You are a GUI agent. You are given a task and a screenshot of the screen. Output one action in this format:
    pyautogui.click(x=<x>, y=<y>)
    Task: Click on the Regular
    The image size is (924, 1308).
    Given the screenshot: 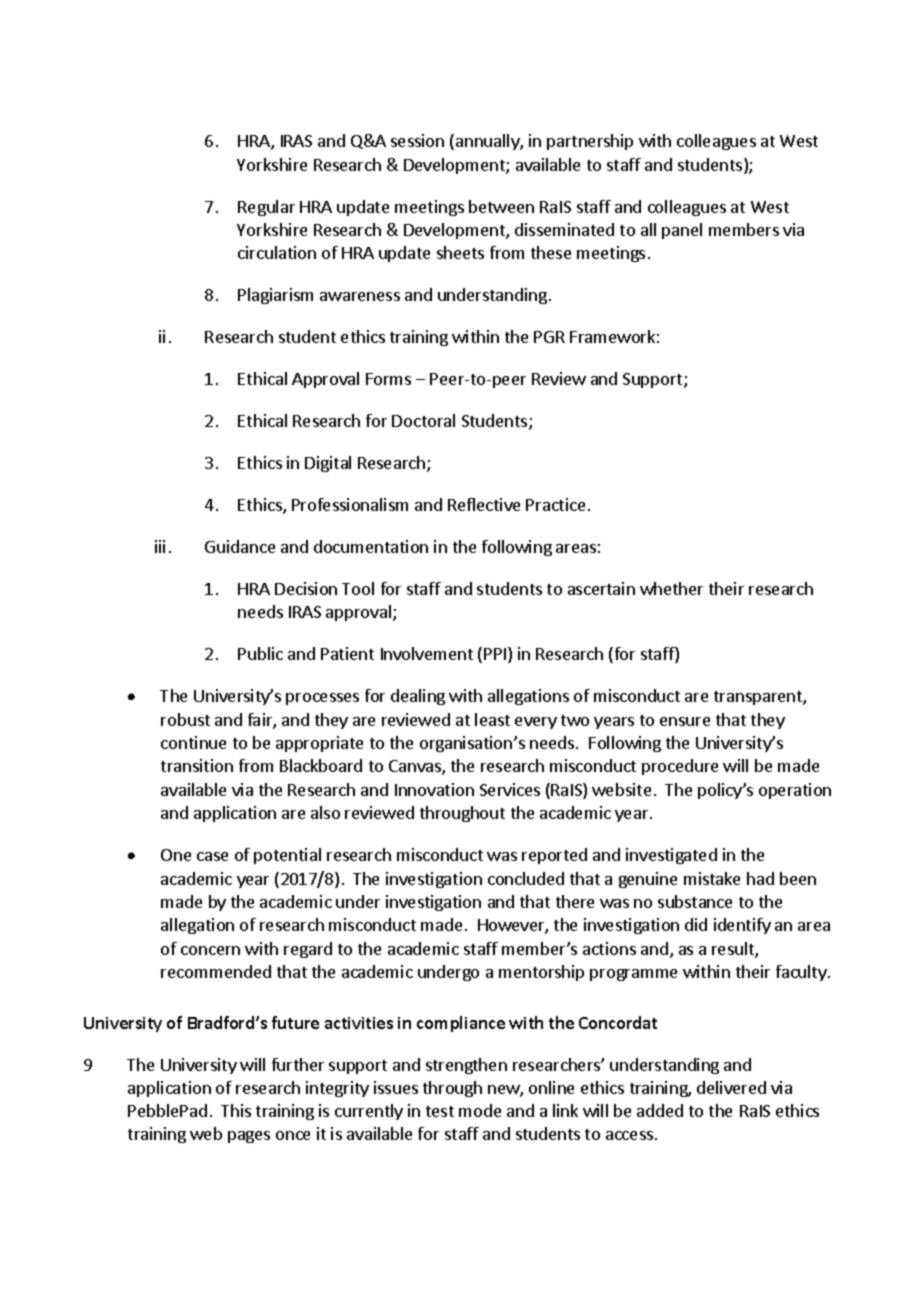 What is the action you would take?
    pyautogui.click(x=266, y=208)
